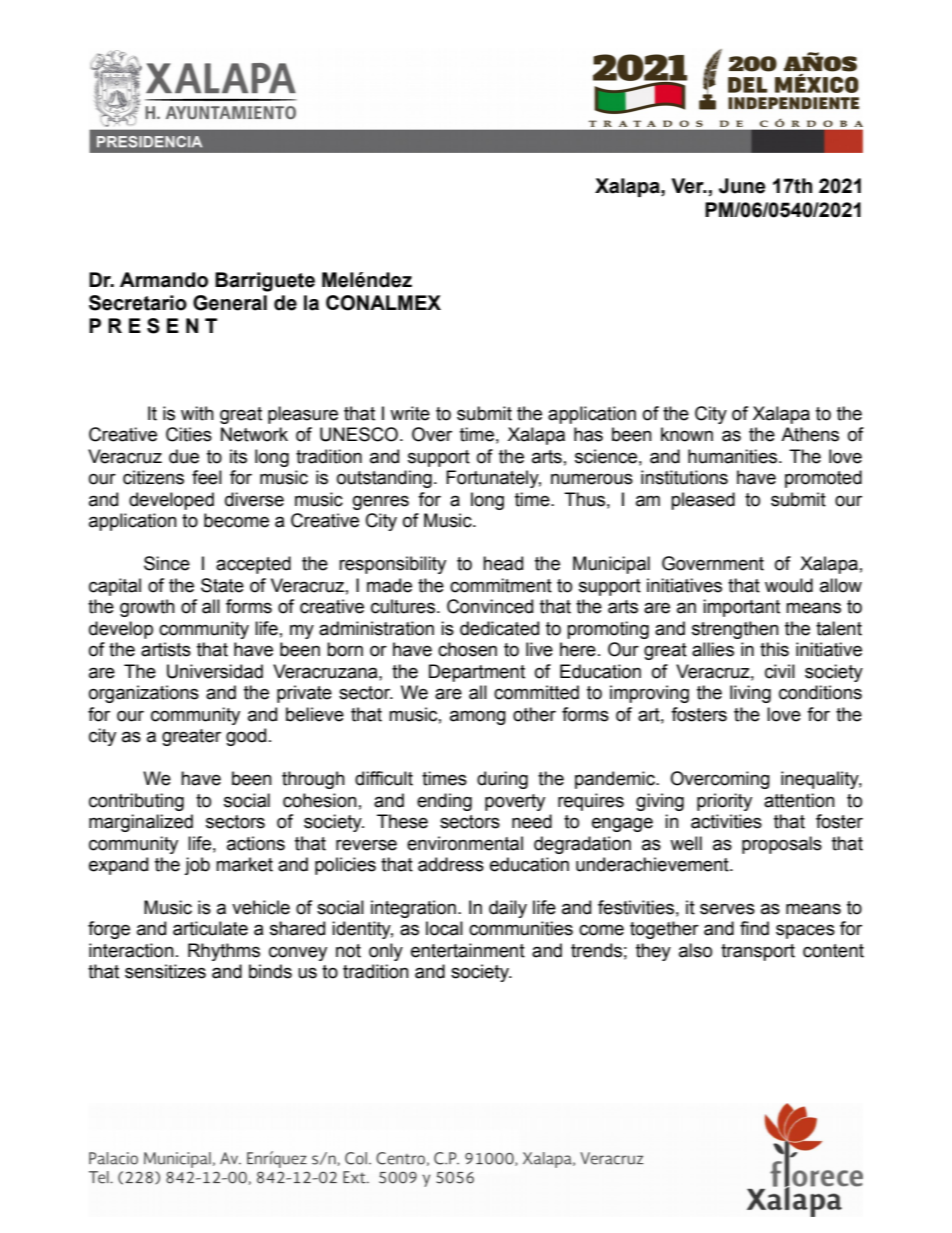  I want to click on Armando, so click(164, 280).
